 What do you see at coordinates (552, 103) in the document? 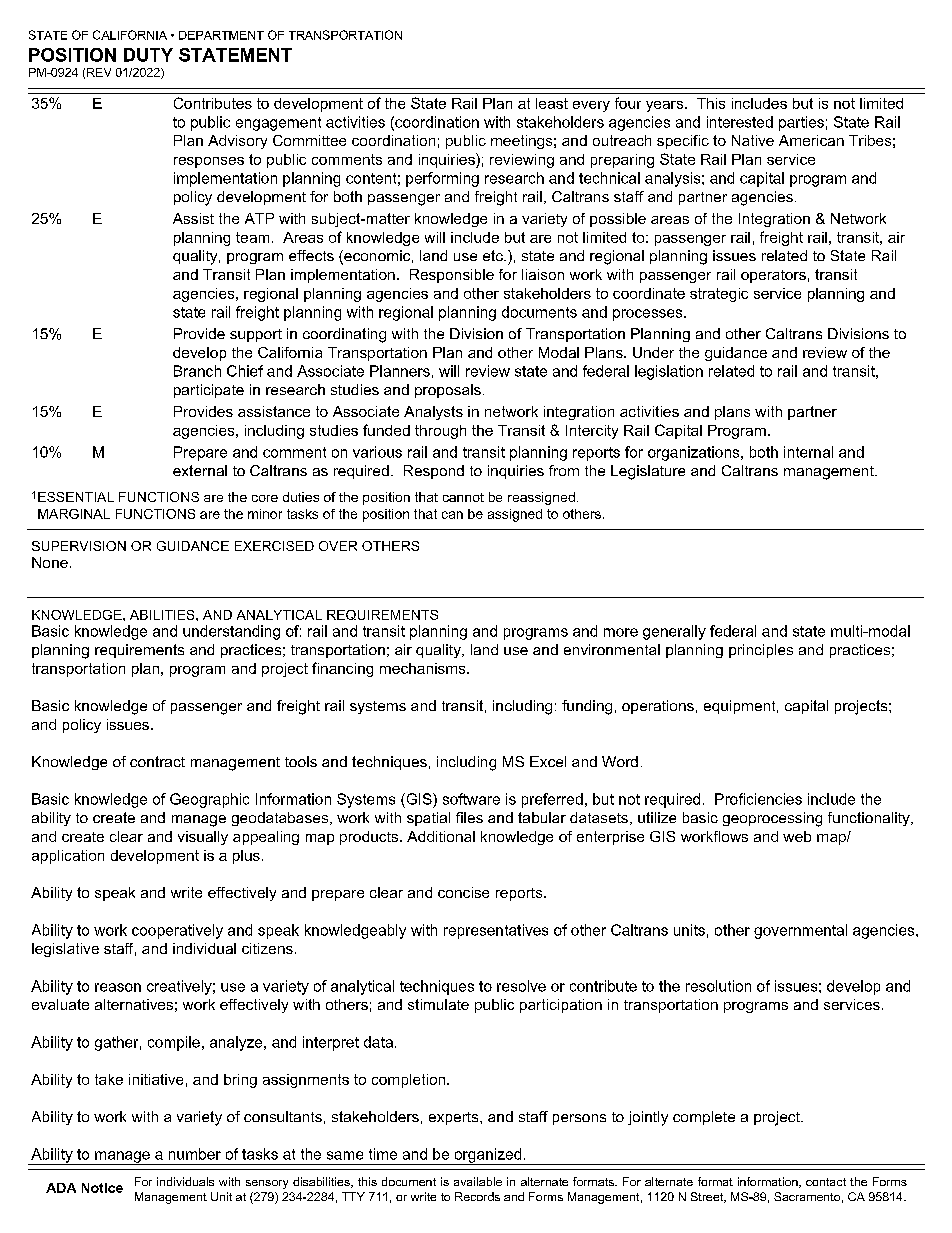
I see `least` at bounding box center [552, 103].
